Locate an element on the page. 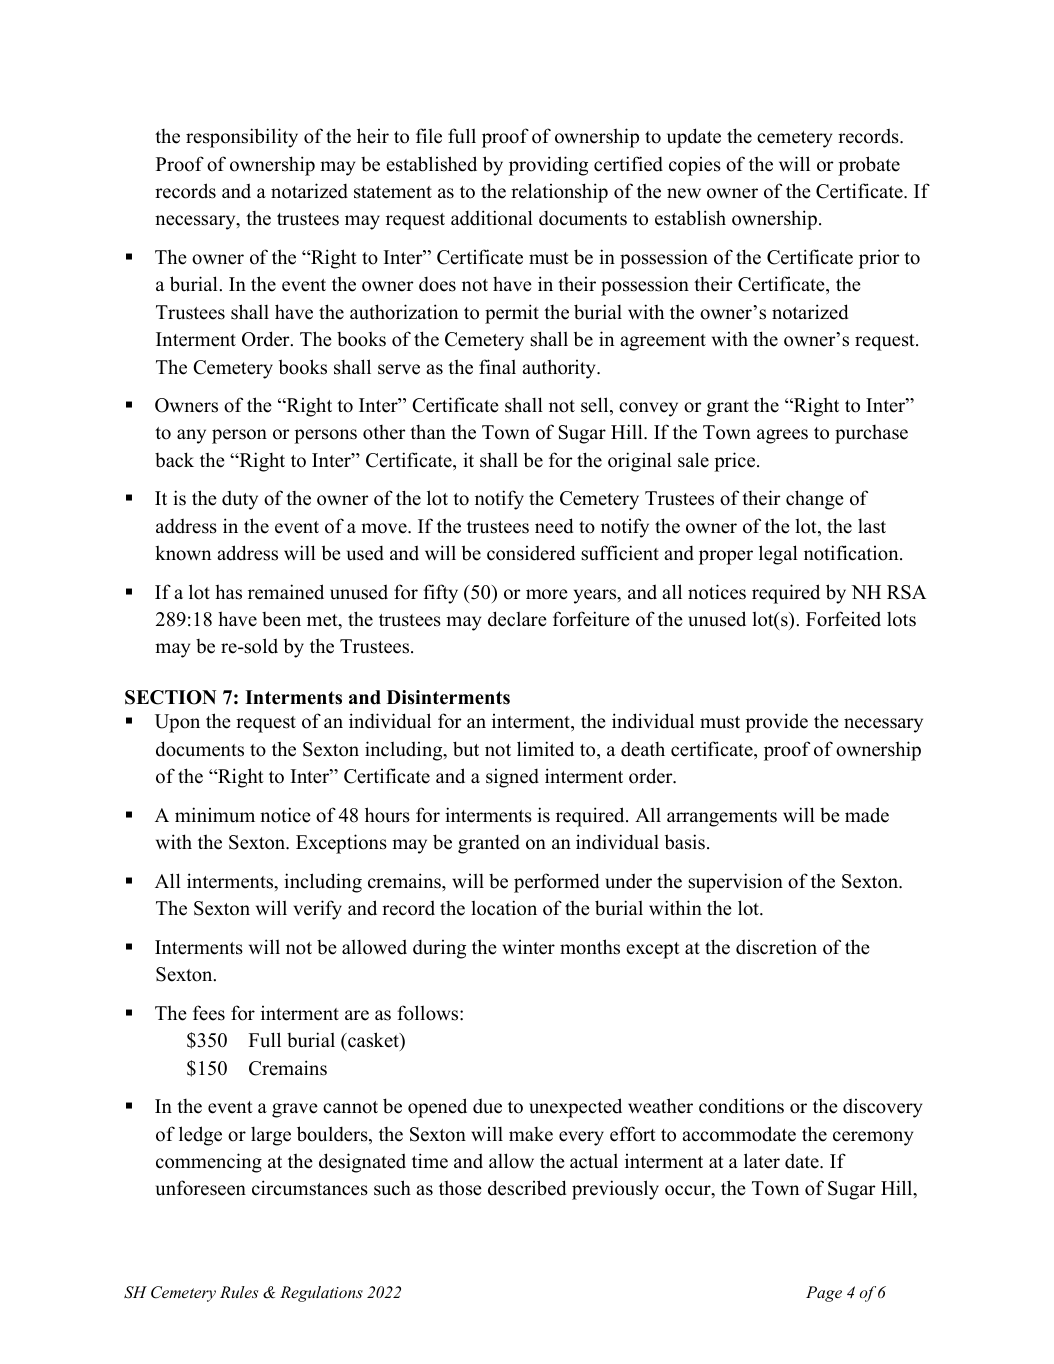  discretion is located at coordinates (776, 947).
